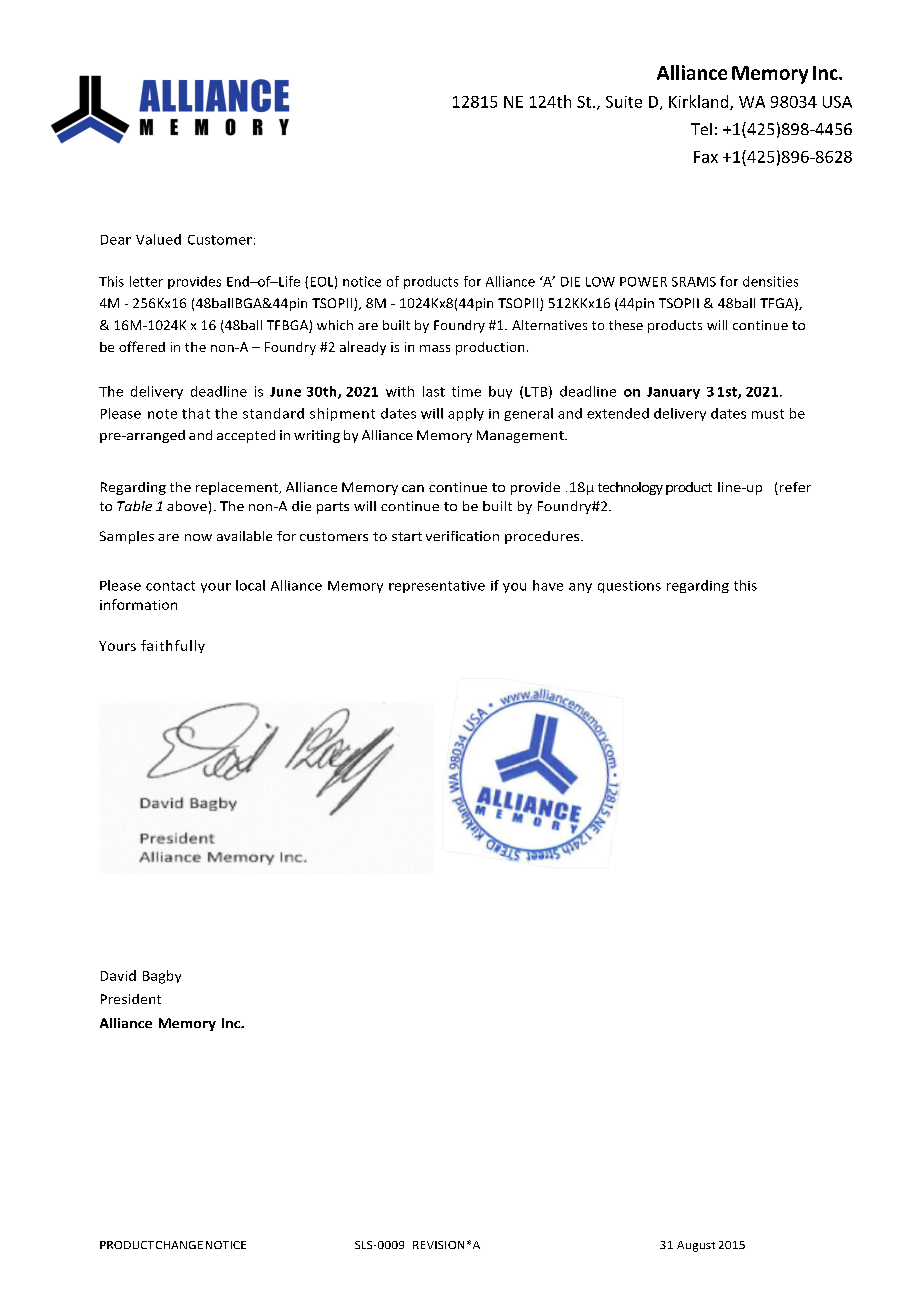  I want to click on August, so click(696, 1246).
